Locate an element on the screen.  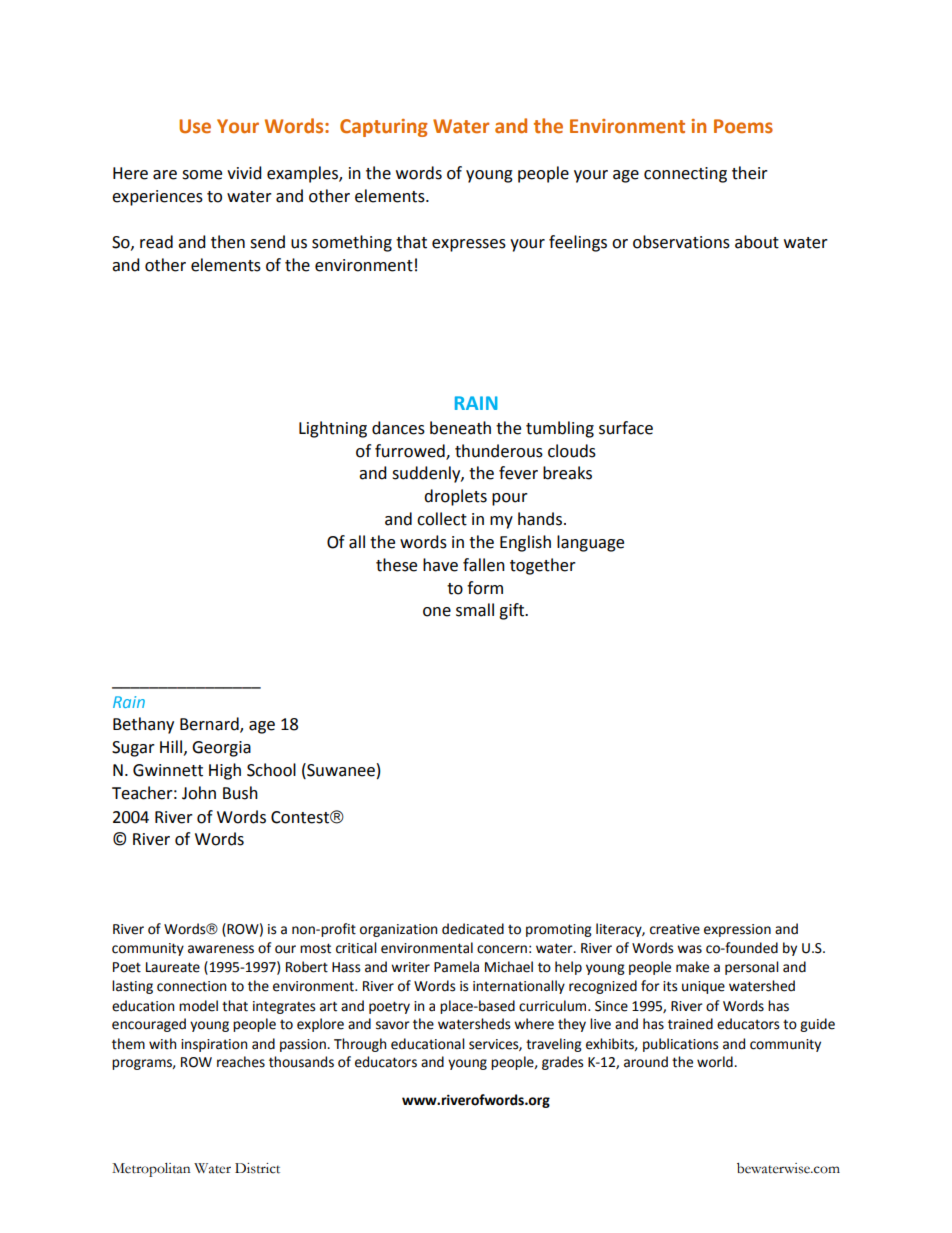
District is located at coordinates (257, 1168).
